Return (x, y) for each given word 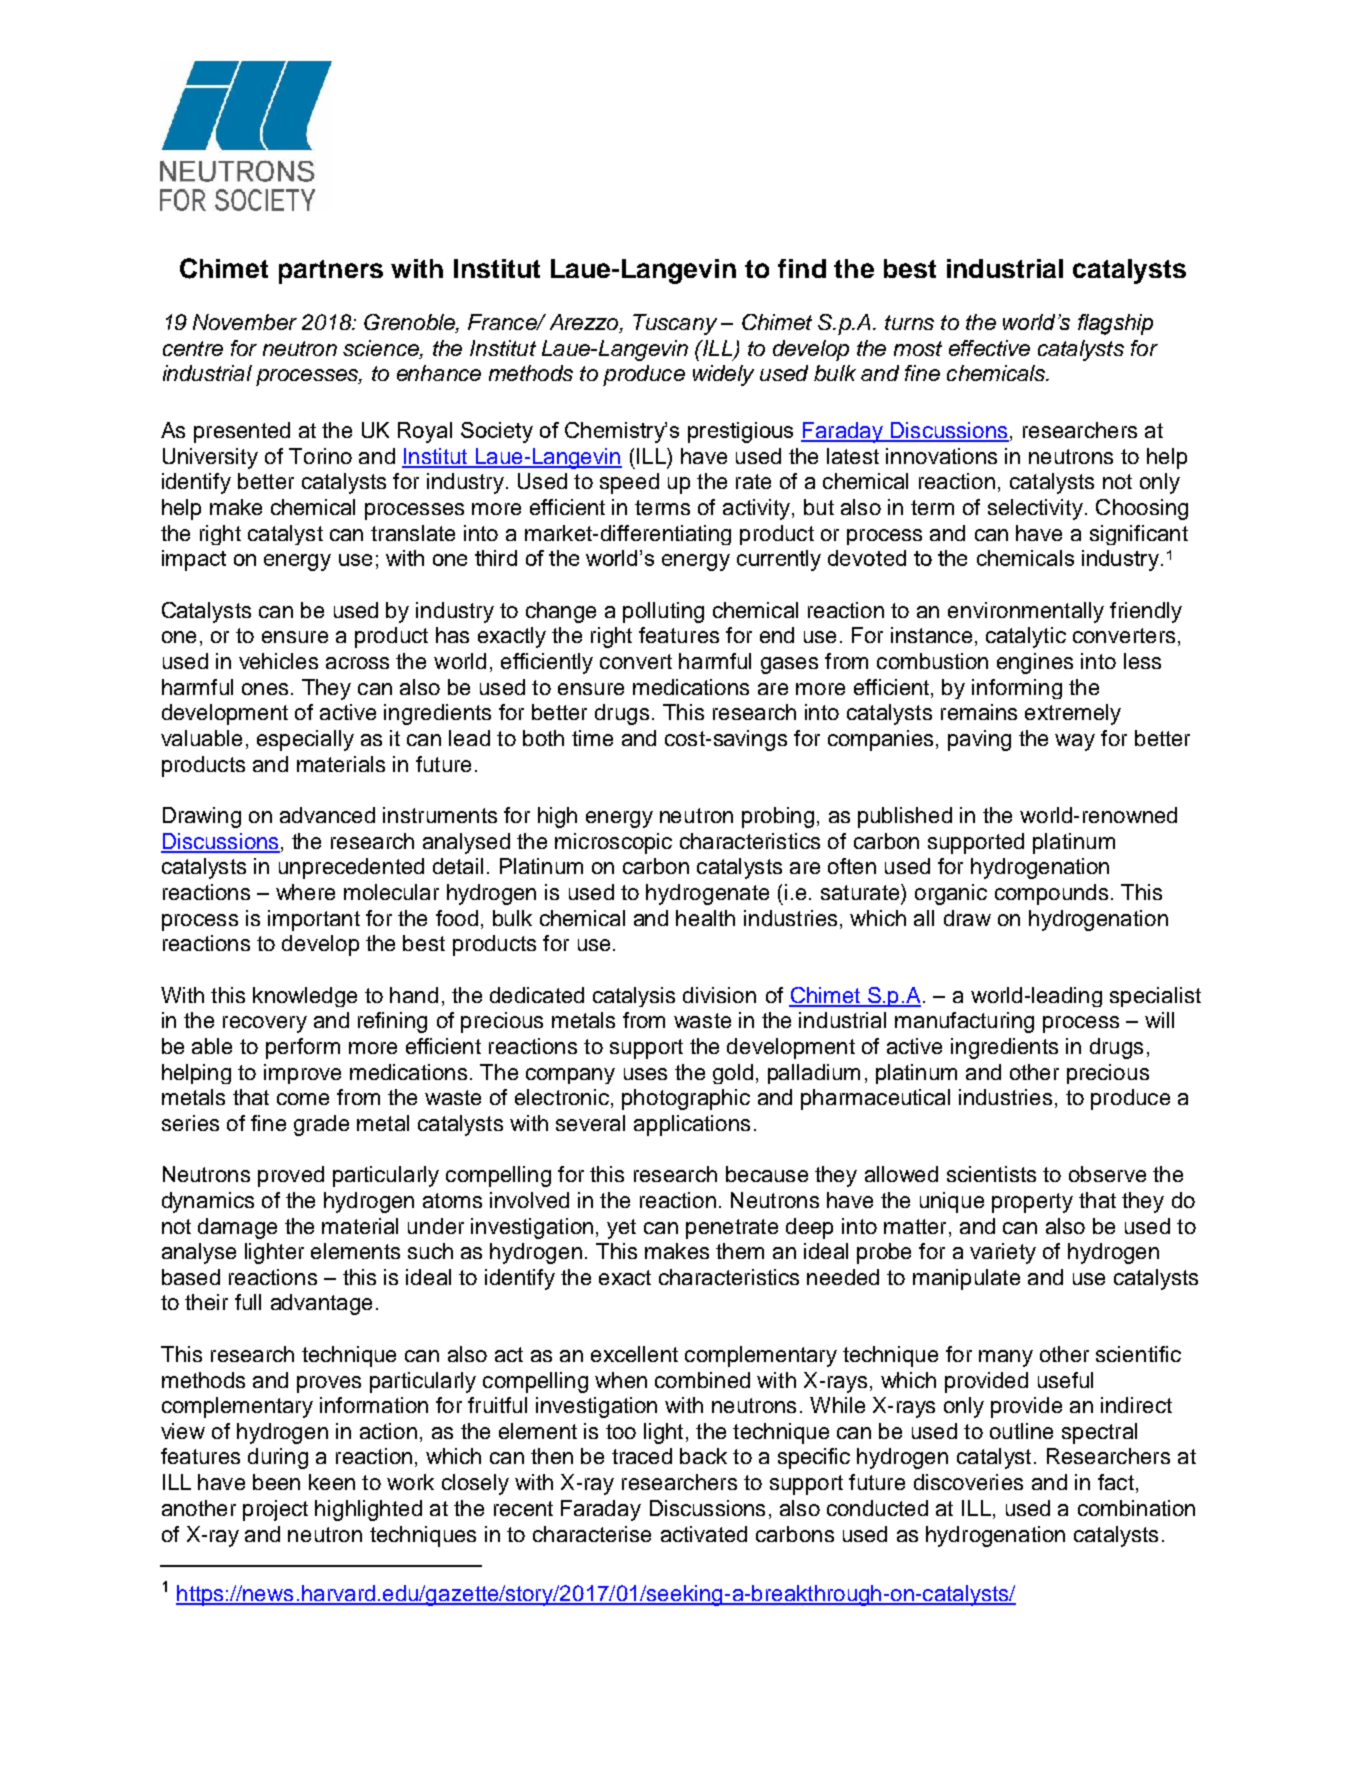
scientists (991, 1174)
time (592, 738)
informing (1017, 689)
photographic (686, 1099)
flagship (1115, 324)
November (245, 322)
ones (265, 689)
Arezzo (585, 323)
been (276, 1482)
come (303, 1099)
